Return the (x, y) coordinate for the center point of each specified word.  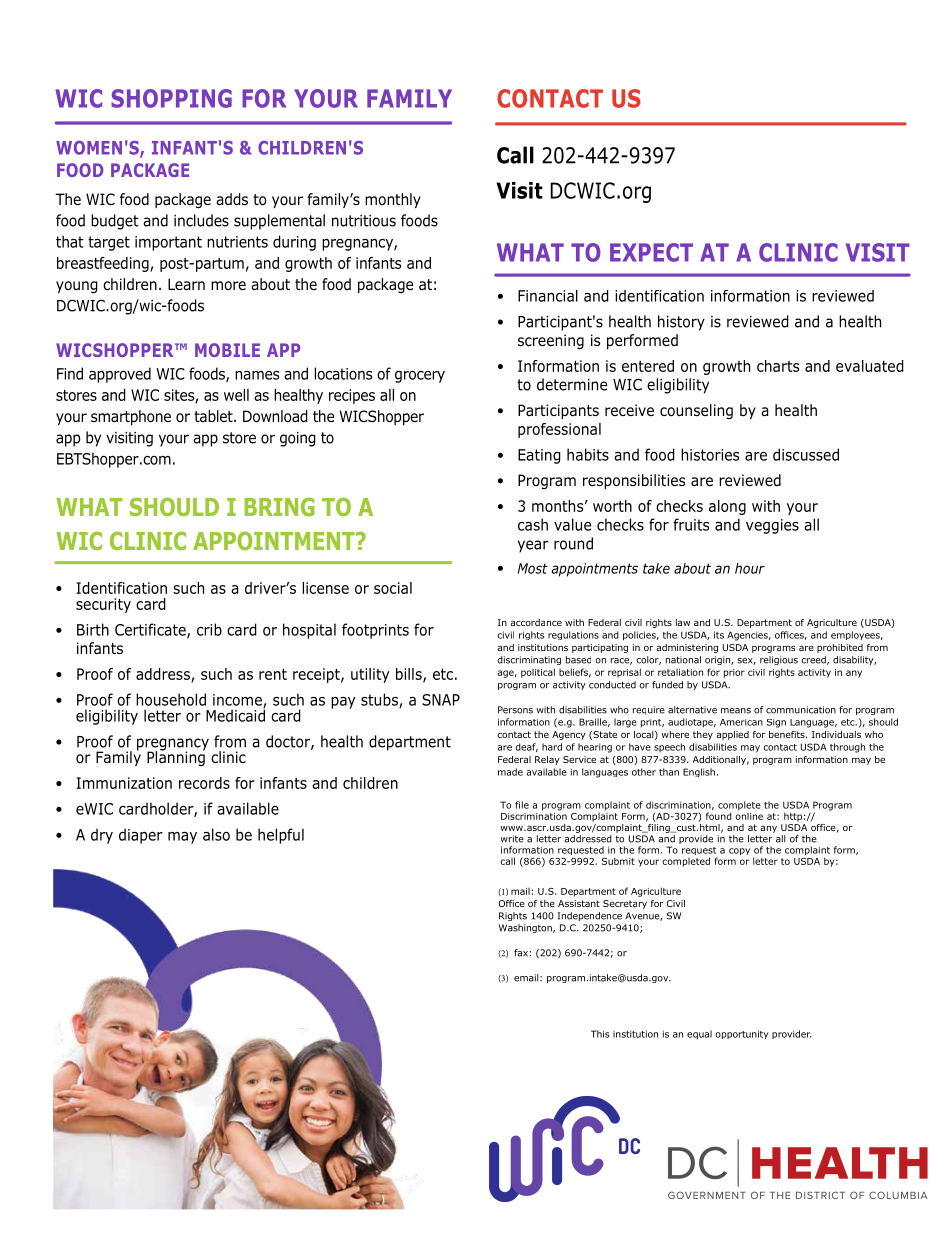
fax (521, 953)
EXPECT (651, 252)
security (103, 605)
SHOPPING (171, 98)
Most (533, 568)
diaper (141, 836)
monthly (393, 200)
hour (750, 568)
